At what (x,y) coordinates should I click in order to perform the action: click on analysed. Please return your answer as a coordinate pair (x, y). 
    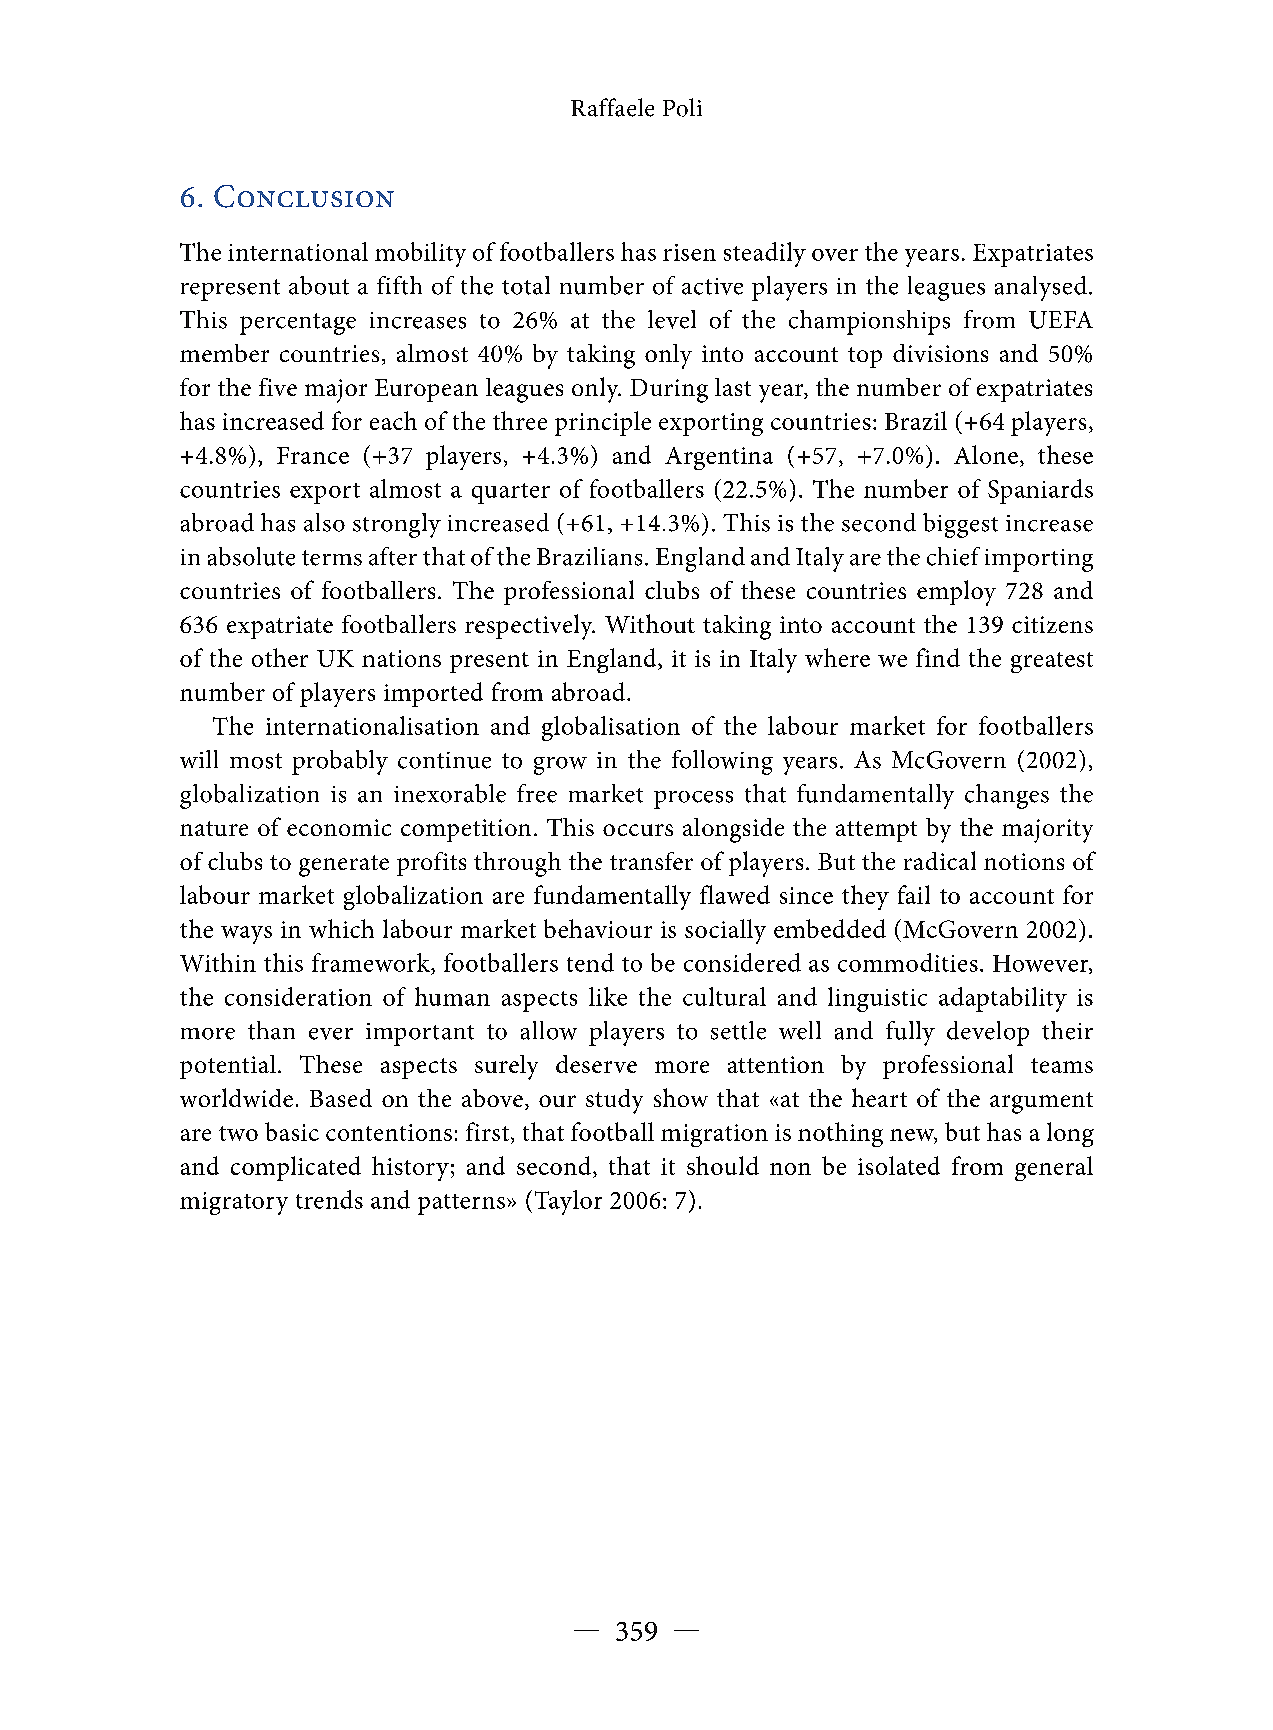
    Looking at the image, I should click on (1041, 288).
